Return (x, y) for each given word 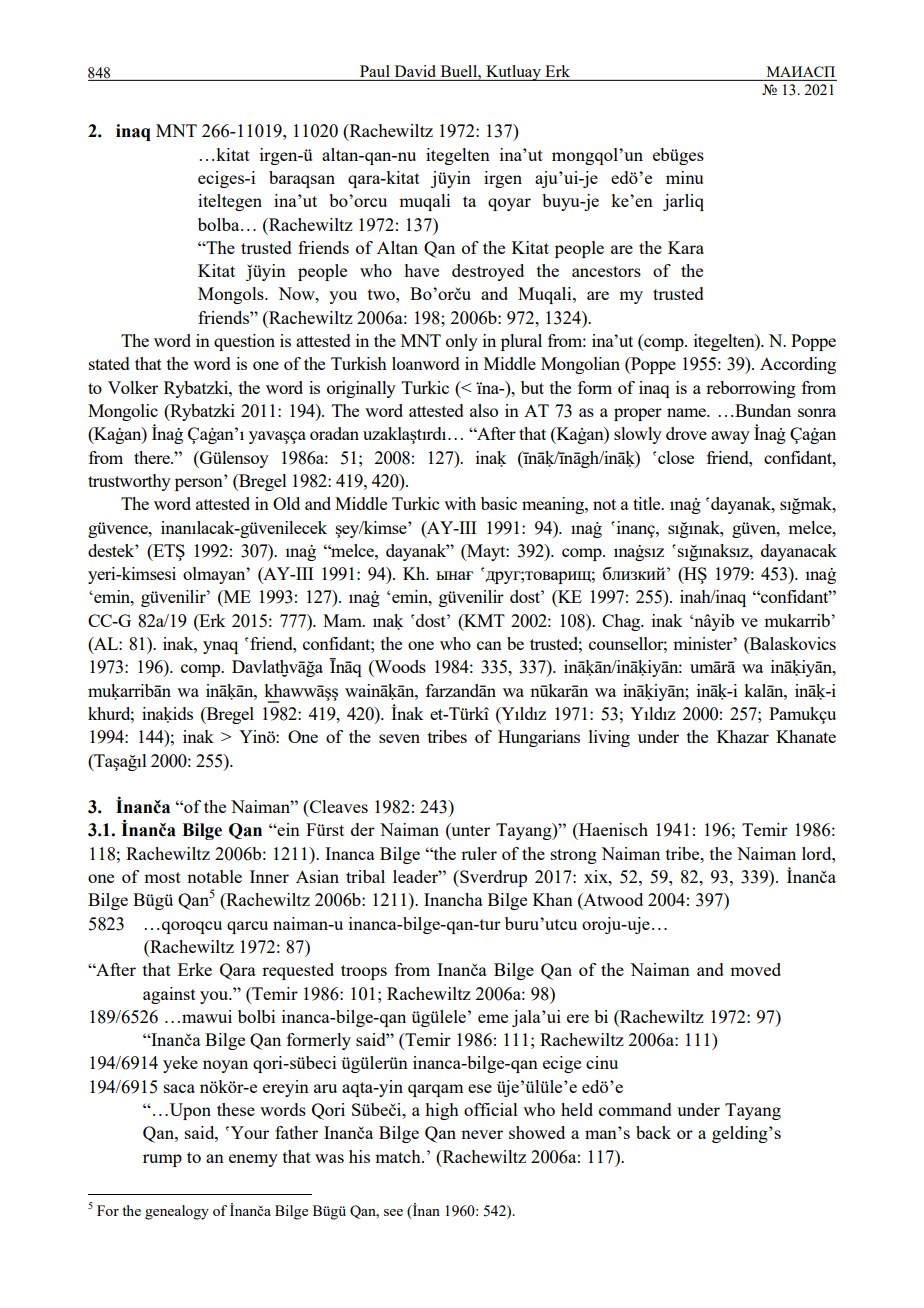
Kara (686, 247)
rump (162, 1160)
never (482, 1134)
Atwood (612, 901)
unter (469, 831)
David (415, 71)
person (199, 484)
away (730, 437)
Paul (375, 71)
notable (214, 876)
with (460, 503)
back (653, 1132)
